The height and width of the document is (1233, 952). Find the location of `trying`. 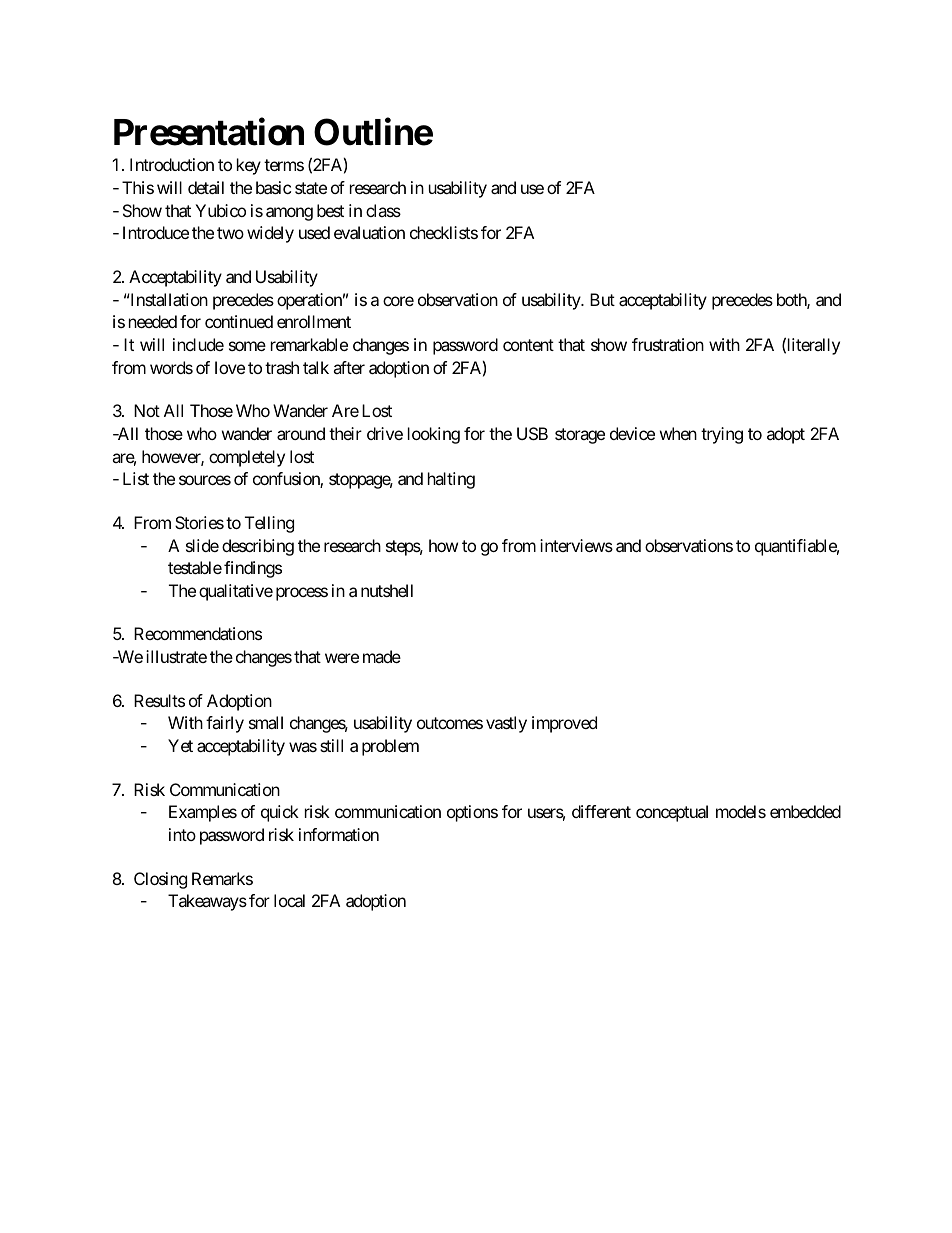

trying is located at coordinates (722, 435).
